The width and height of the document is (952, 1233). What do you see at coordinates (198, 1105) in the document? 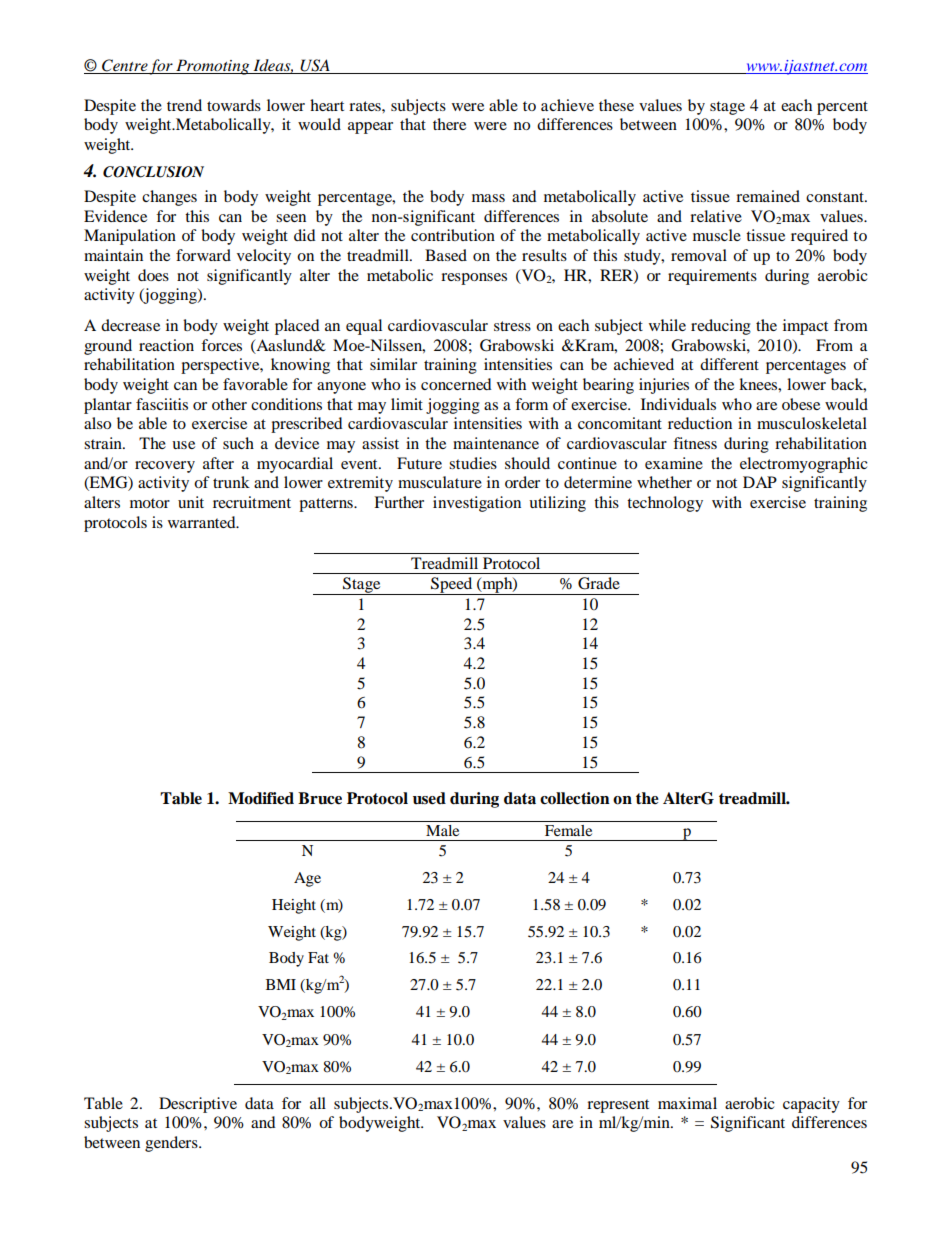
I see `Descriptive` at bounding box center [198, 1105].
